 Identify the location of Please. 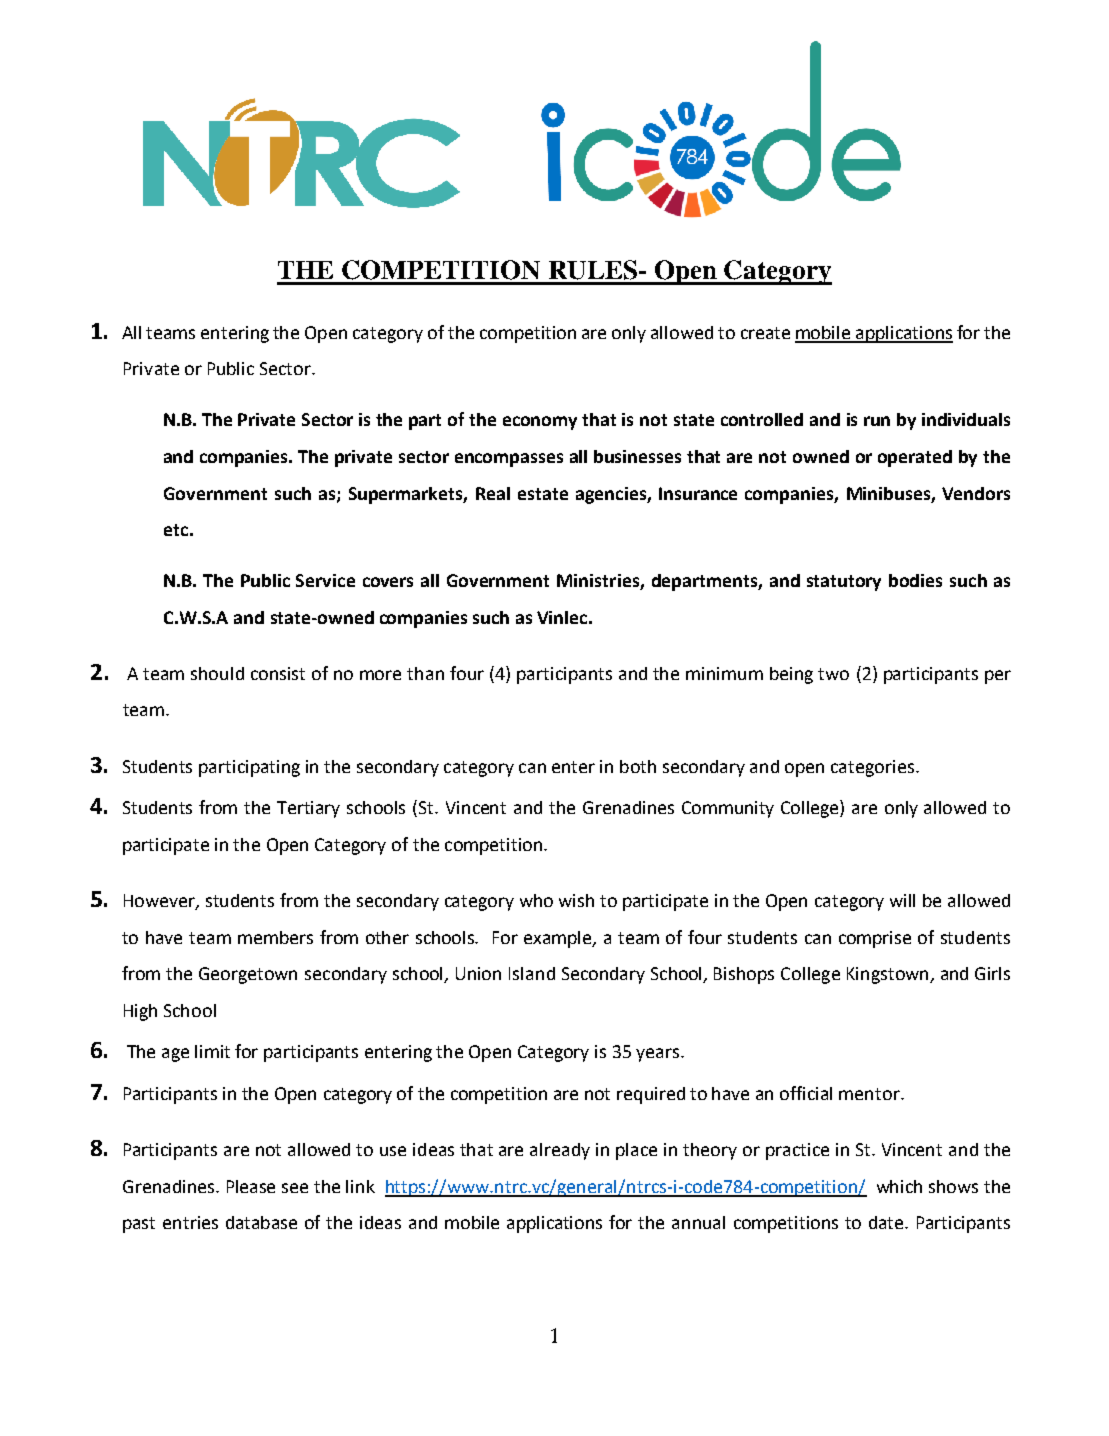
(251, 1186).
